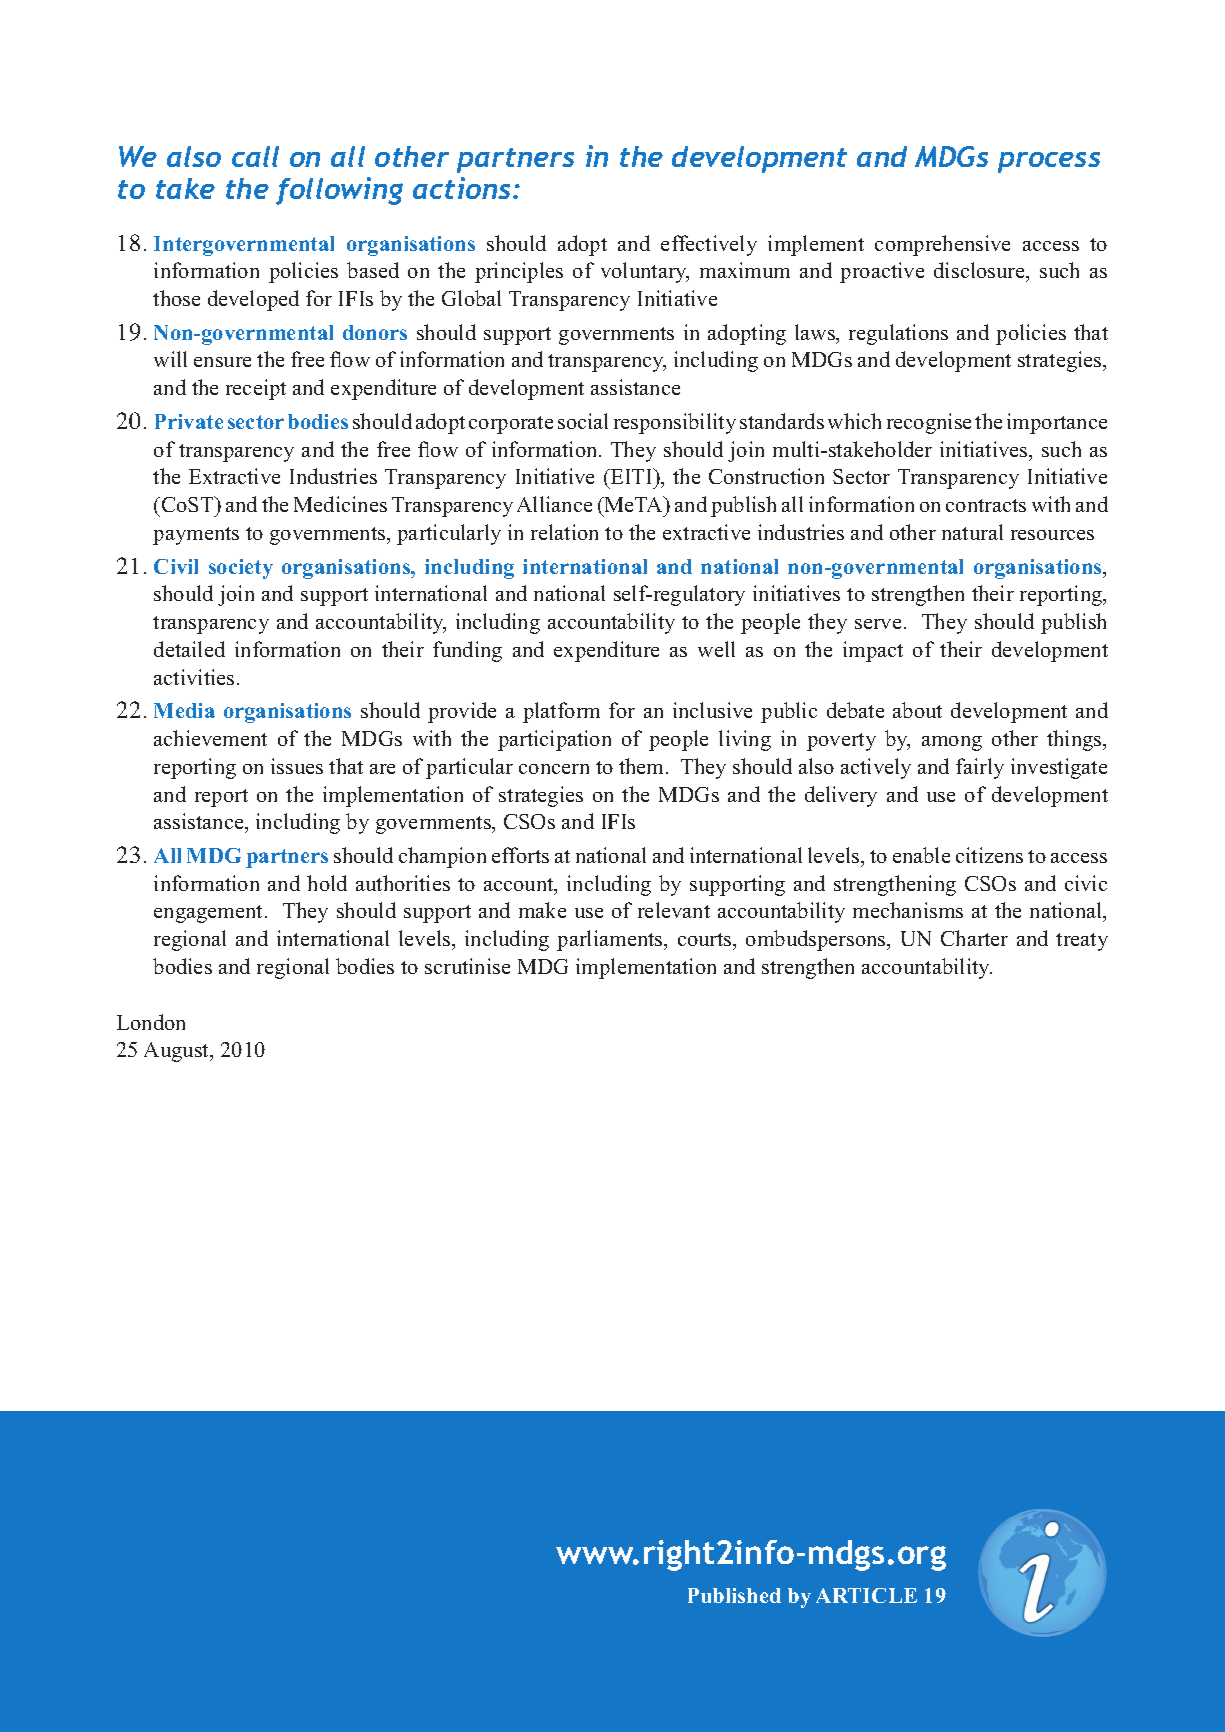 The height and width of the page is (1732, 1225). What do you see at coordinates (709, 245) in the page?
I see `effectively` at bounding box center [709, 245].
